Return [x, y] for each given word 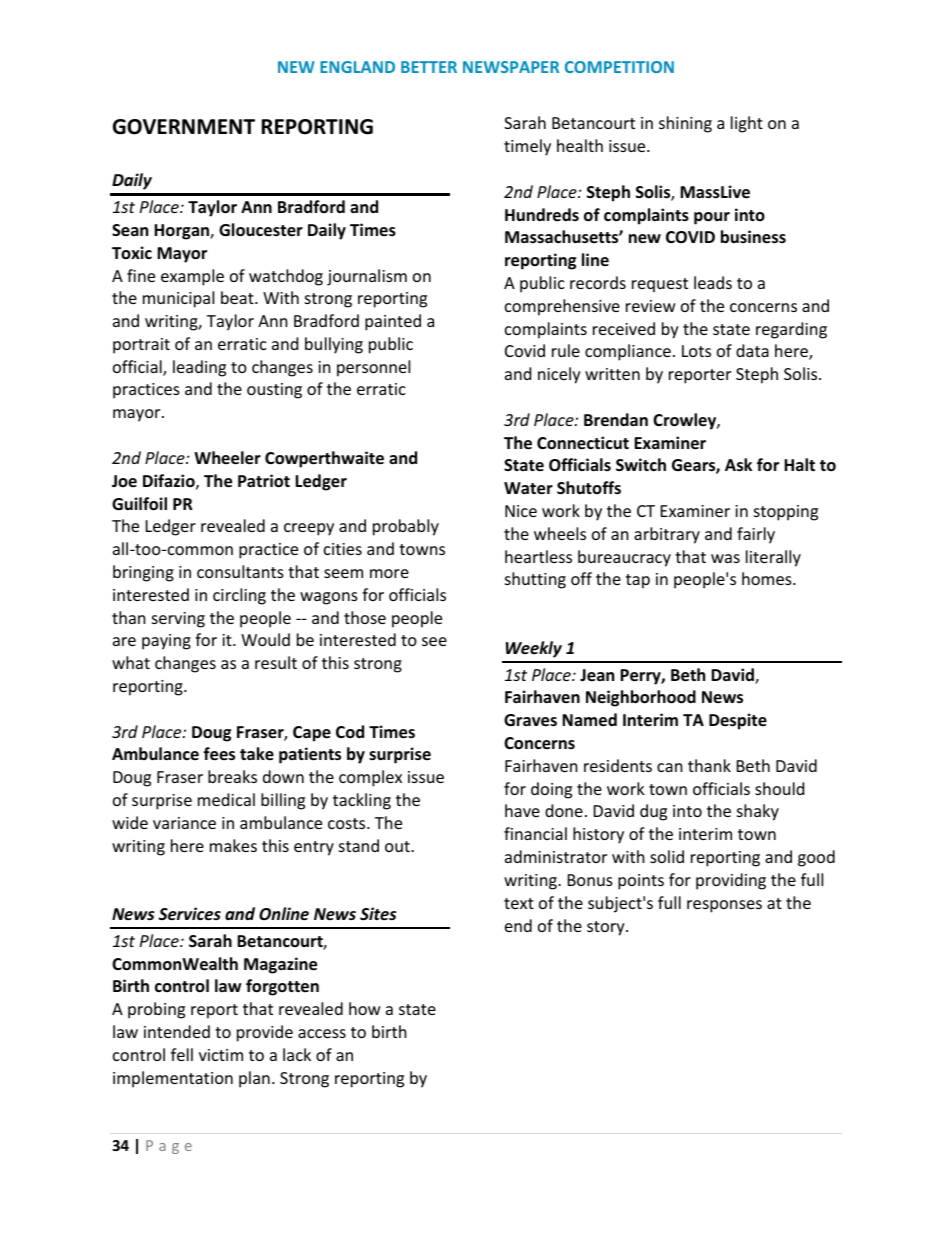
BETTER [429, 67]
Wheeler [227, 458]
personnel [373, 368]
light [747, 124]
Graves [530, 720]
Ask [738, 465]
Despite [738, 721]
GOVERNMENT [184, 127]
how [365, 1008]
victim [221, 1055]
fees [219, 754]
